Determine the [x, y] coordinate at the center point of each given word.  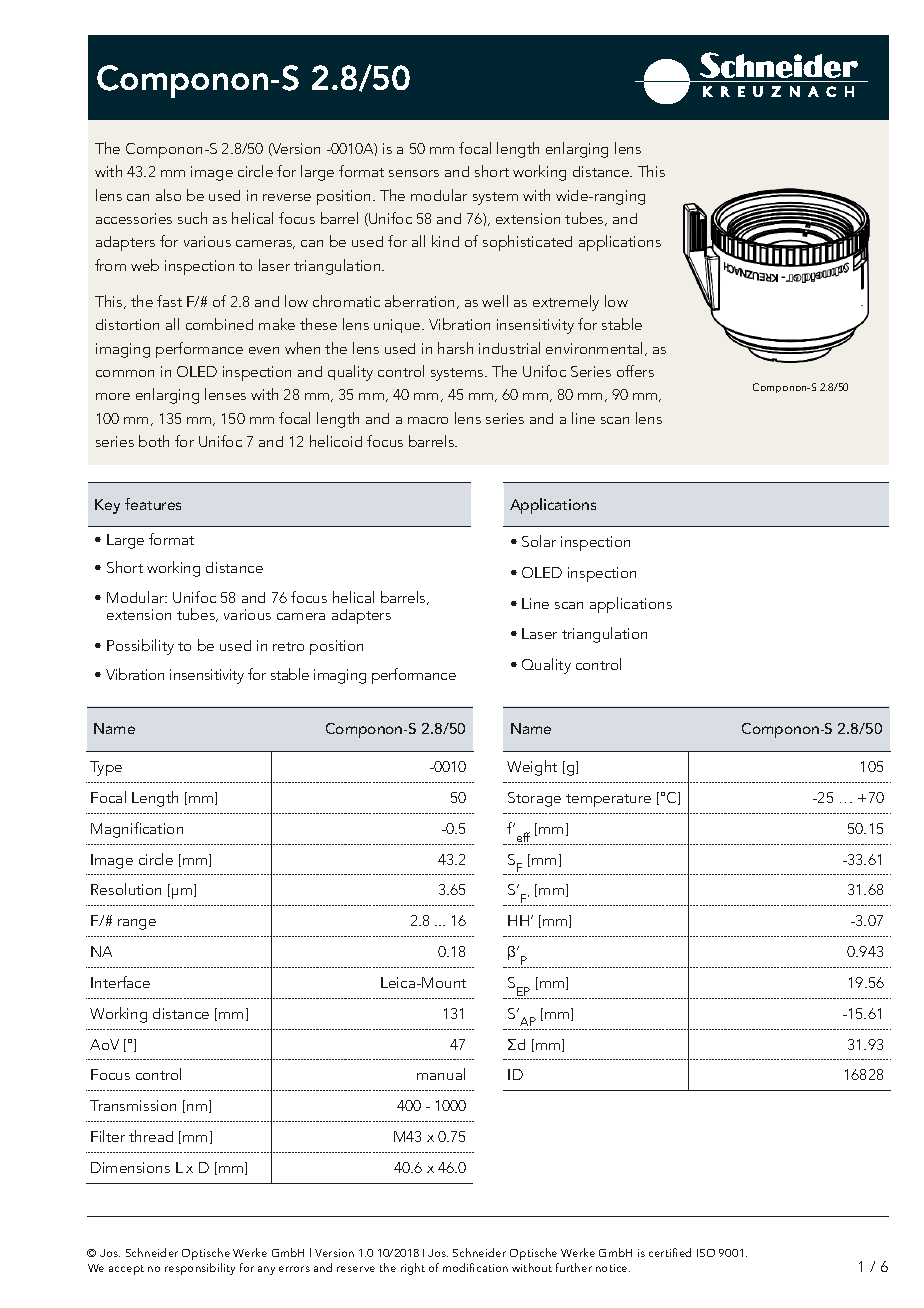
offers [635, 371]
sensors [414, 173]
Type [106, 768]
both [154, 441]
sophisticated [527, 243]
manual [441, 1074]
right [413, 1269]
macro [428, 420]
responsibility [200, 1269]
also [168, 195]
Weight [532, 768]
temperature [608, 800]
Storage [534, 799]
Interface [120, 982]
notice [613, 1268]
